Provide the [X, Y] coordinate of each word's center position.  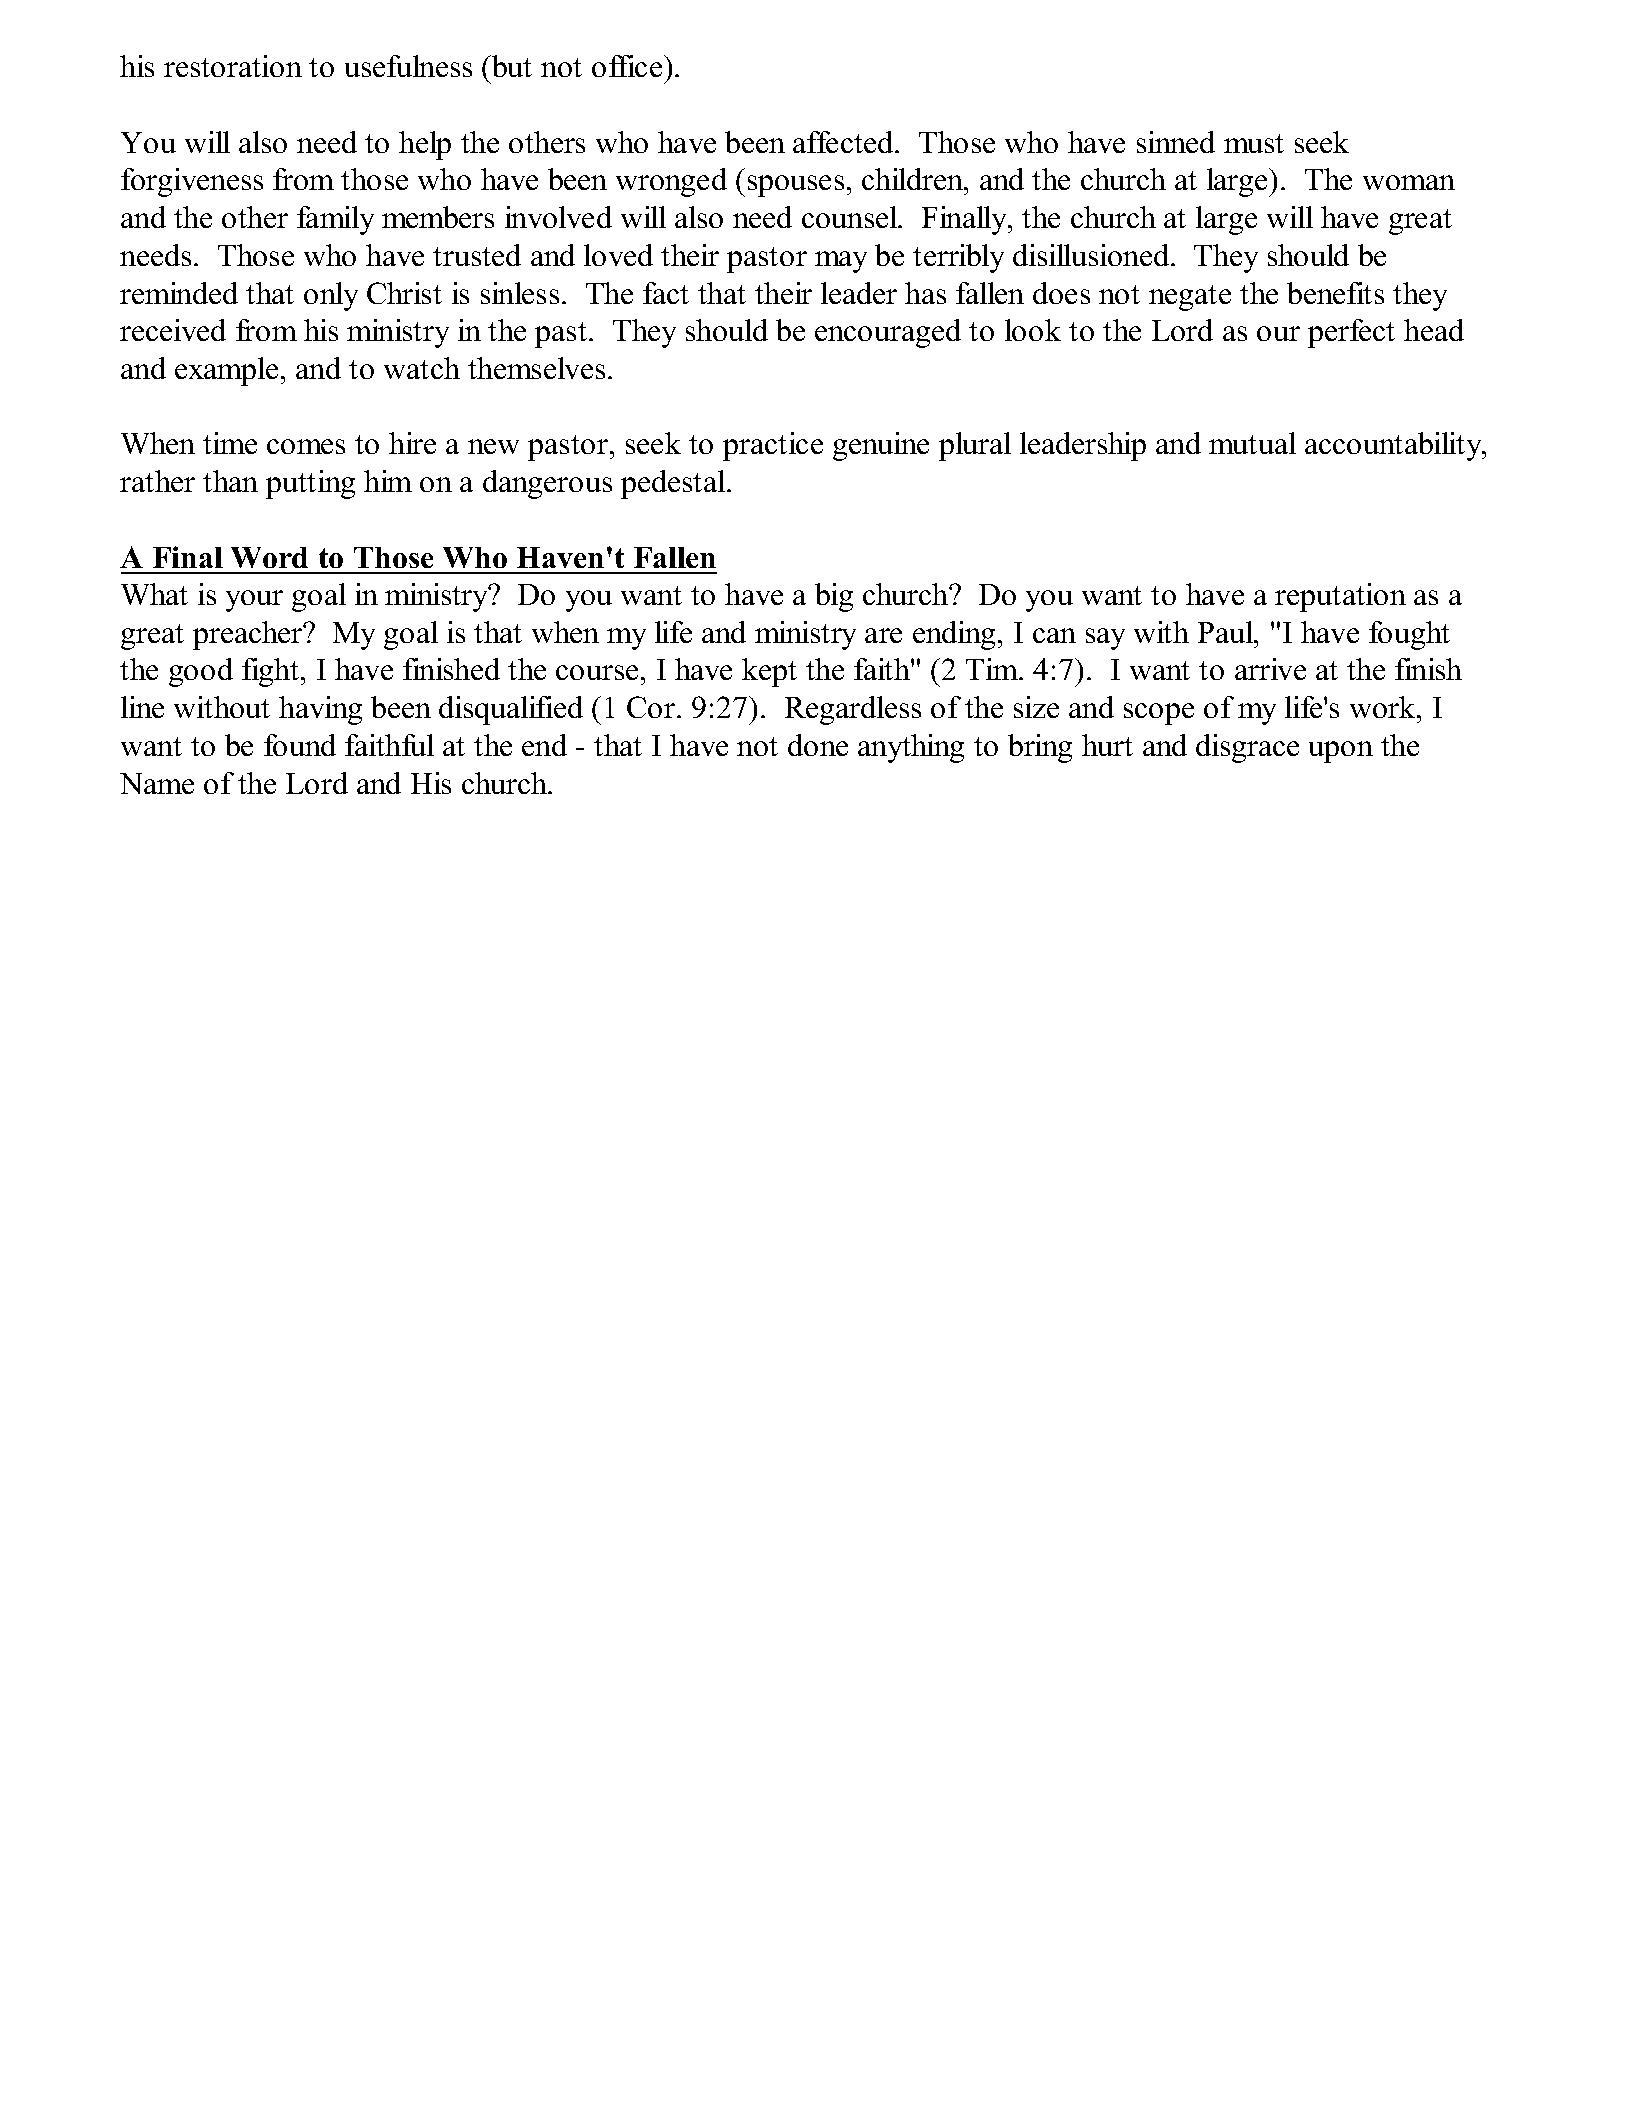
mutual [1252, 443]
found [300, 745]
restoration [233, 66]
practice [773, 446]
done [818, 745]
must [1254, 143]
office [628, 66]
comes [306, 446]
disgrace [1247, 748]
